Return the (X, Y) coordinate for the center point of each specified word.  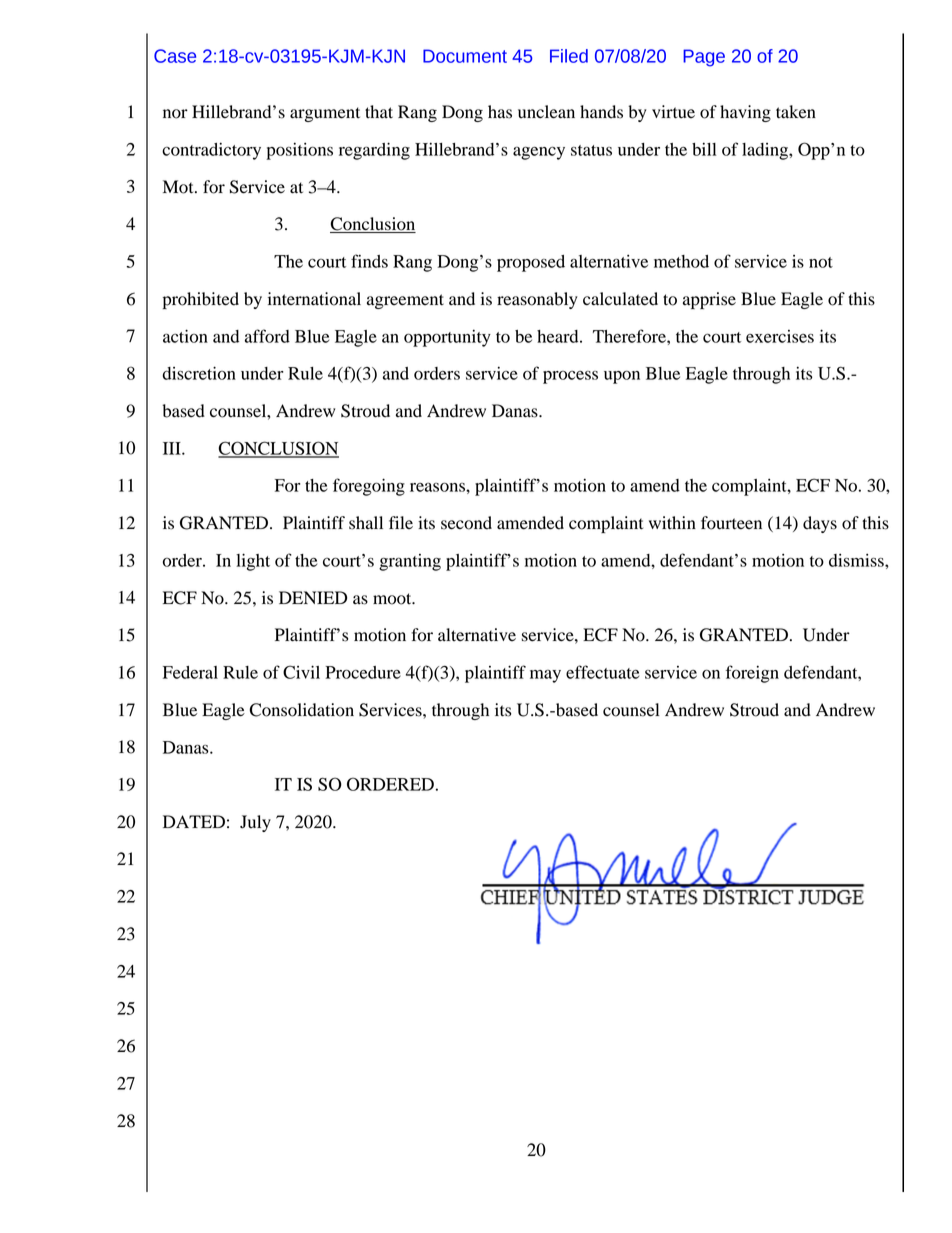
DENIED (313, 597)
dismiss (857, 560)
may (545, 676)
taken (796, 112)
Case (175, 56)
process (570, 377)
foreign (752, 674)
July (255, 823)
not (821, 262)
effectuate (602, 672)
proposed (531, 263)
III (173, 448)
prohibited (201, 300)
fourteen (731, 523)
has (500, 112)
